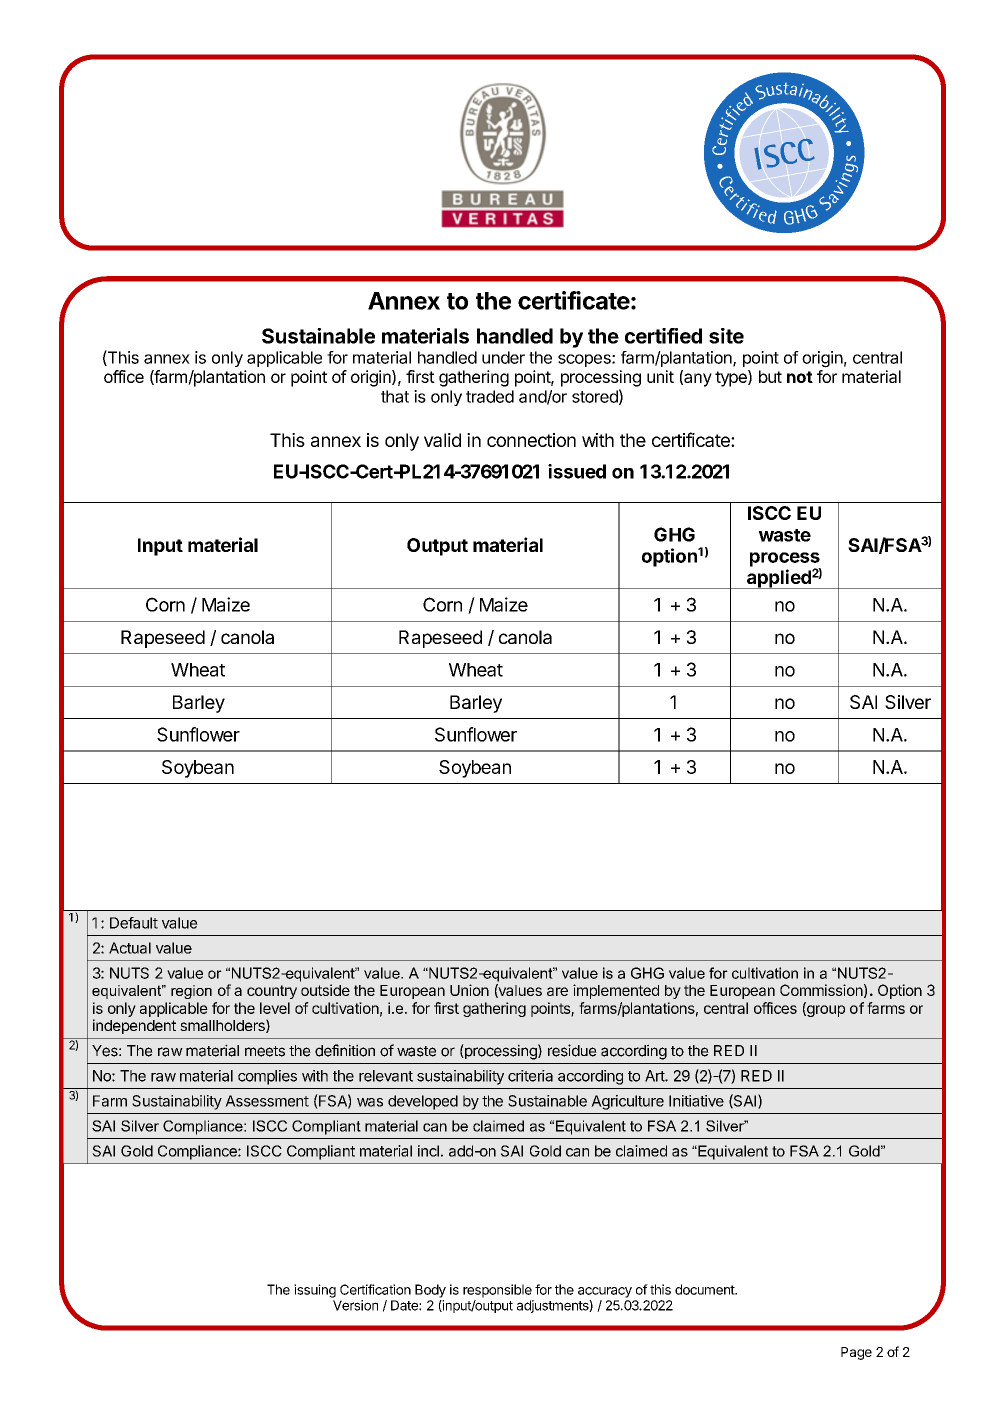 Image resolution: width=1005 pixels, height=1423 pixels. What do you see at coordinates (395, 396) in the screenshot?
I see `that` at bounding box center [395, 396].
